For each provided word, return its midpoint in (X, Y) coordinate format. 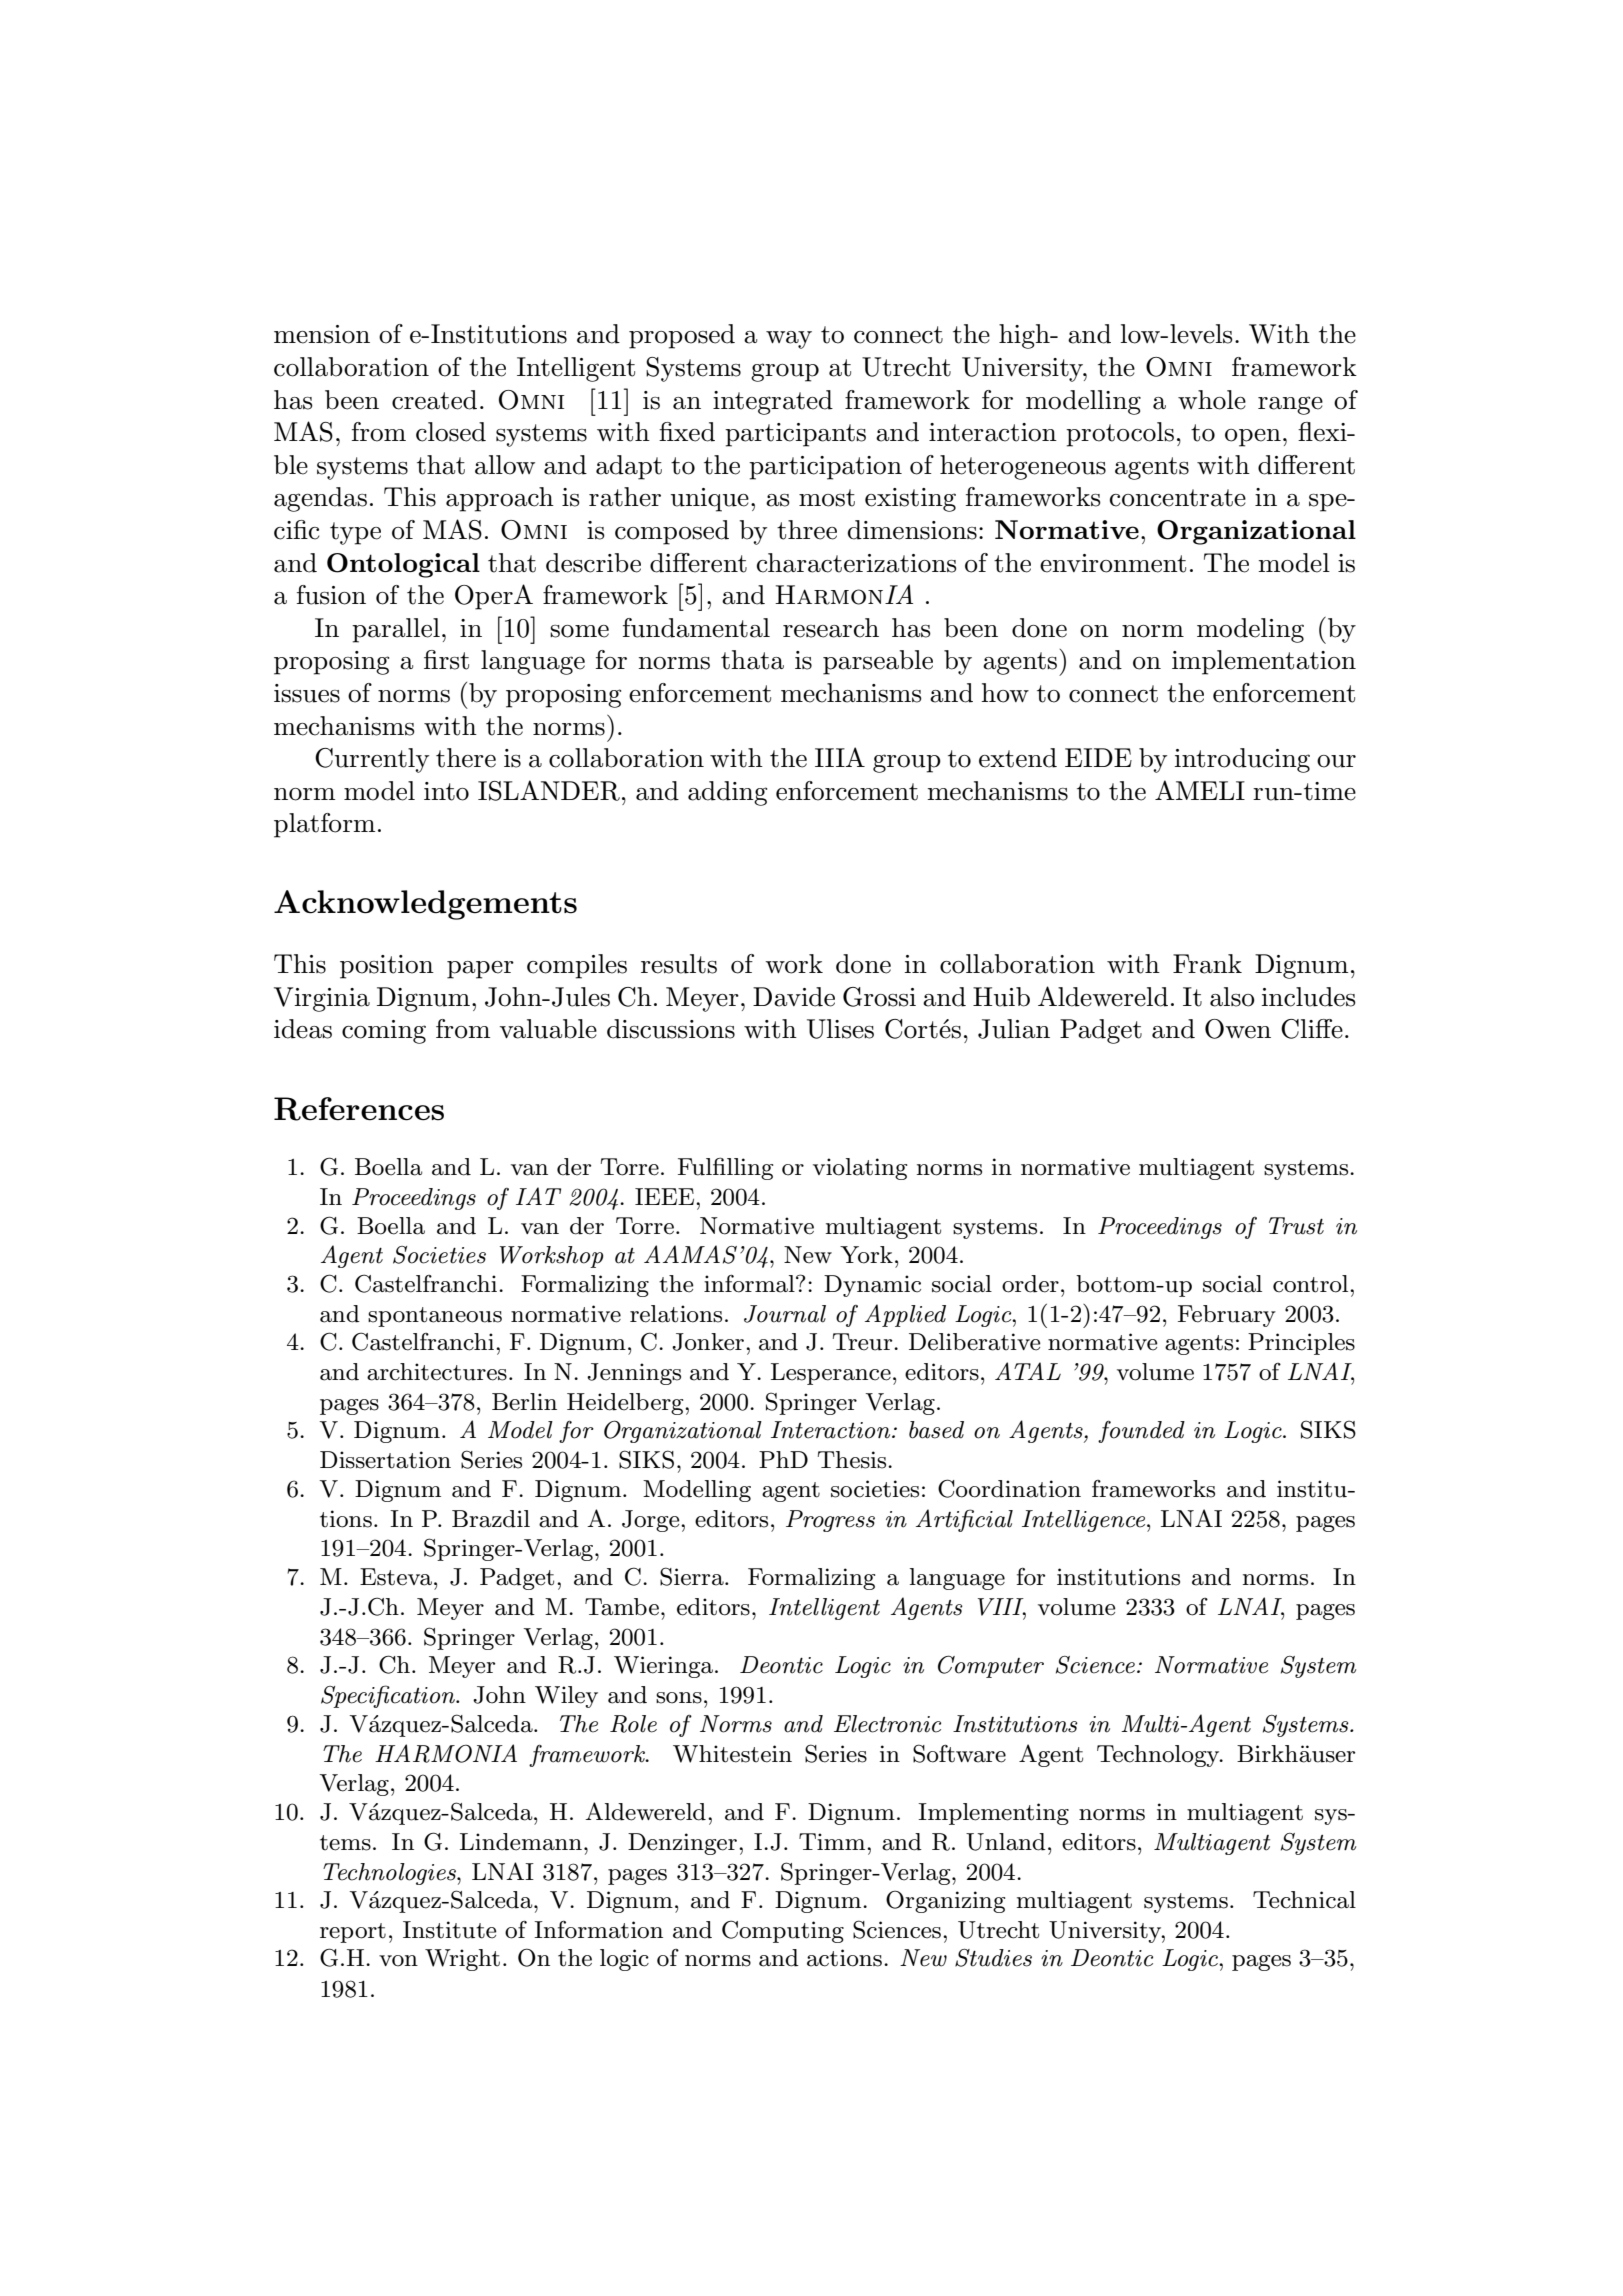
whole (1212, 400)
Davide (794, 997)
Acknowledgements (425, 905)
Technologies (390, 1874)
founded (1141, 1431)
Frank (1207, 964)
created (434, 400)
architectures (437, 1372)
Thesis (853, 1460)
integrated (773, 402)
